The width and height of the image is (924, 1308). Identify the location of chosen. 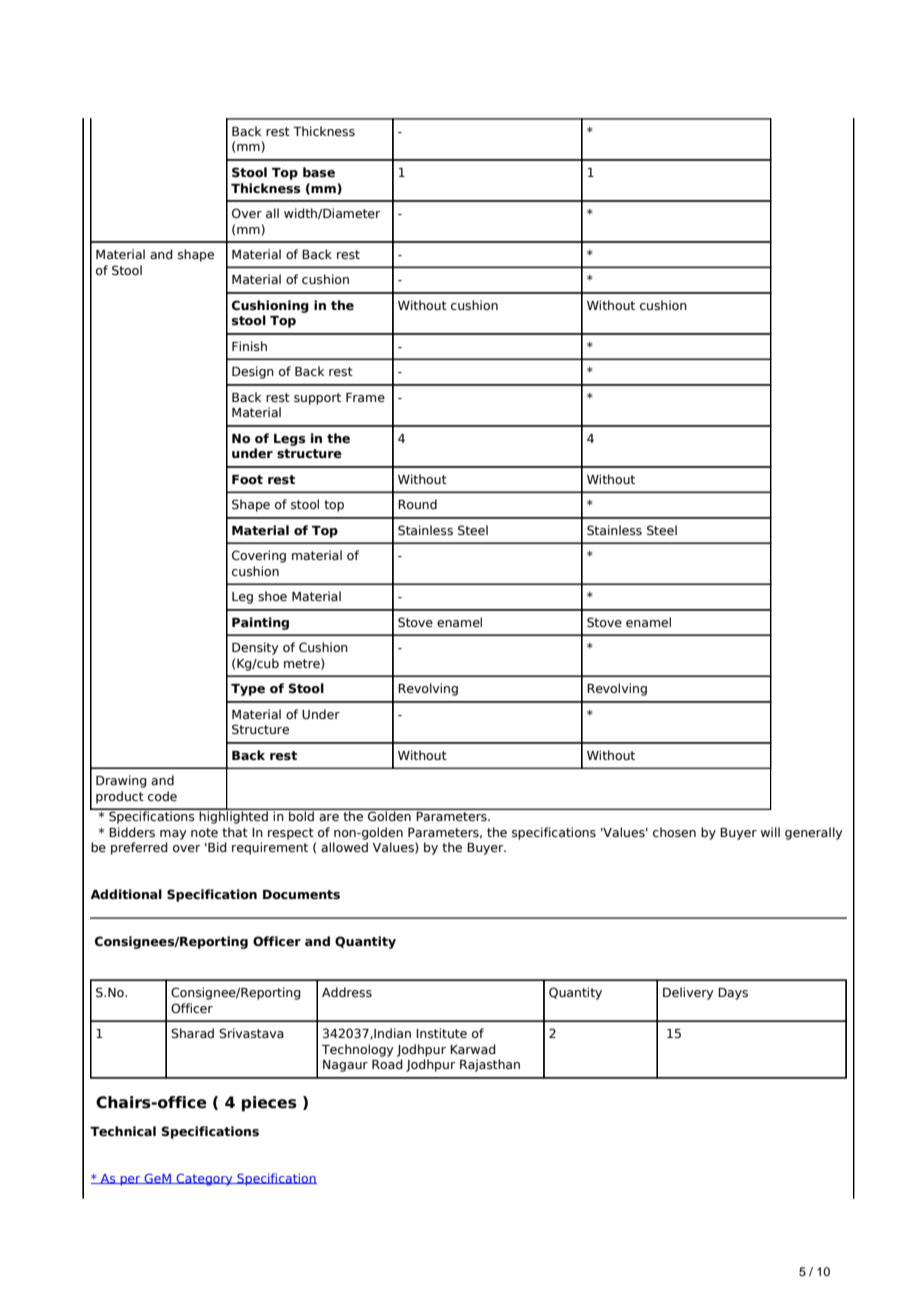
(674, 832).
